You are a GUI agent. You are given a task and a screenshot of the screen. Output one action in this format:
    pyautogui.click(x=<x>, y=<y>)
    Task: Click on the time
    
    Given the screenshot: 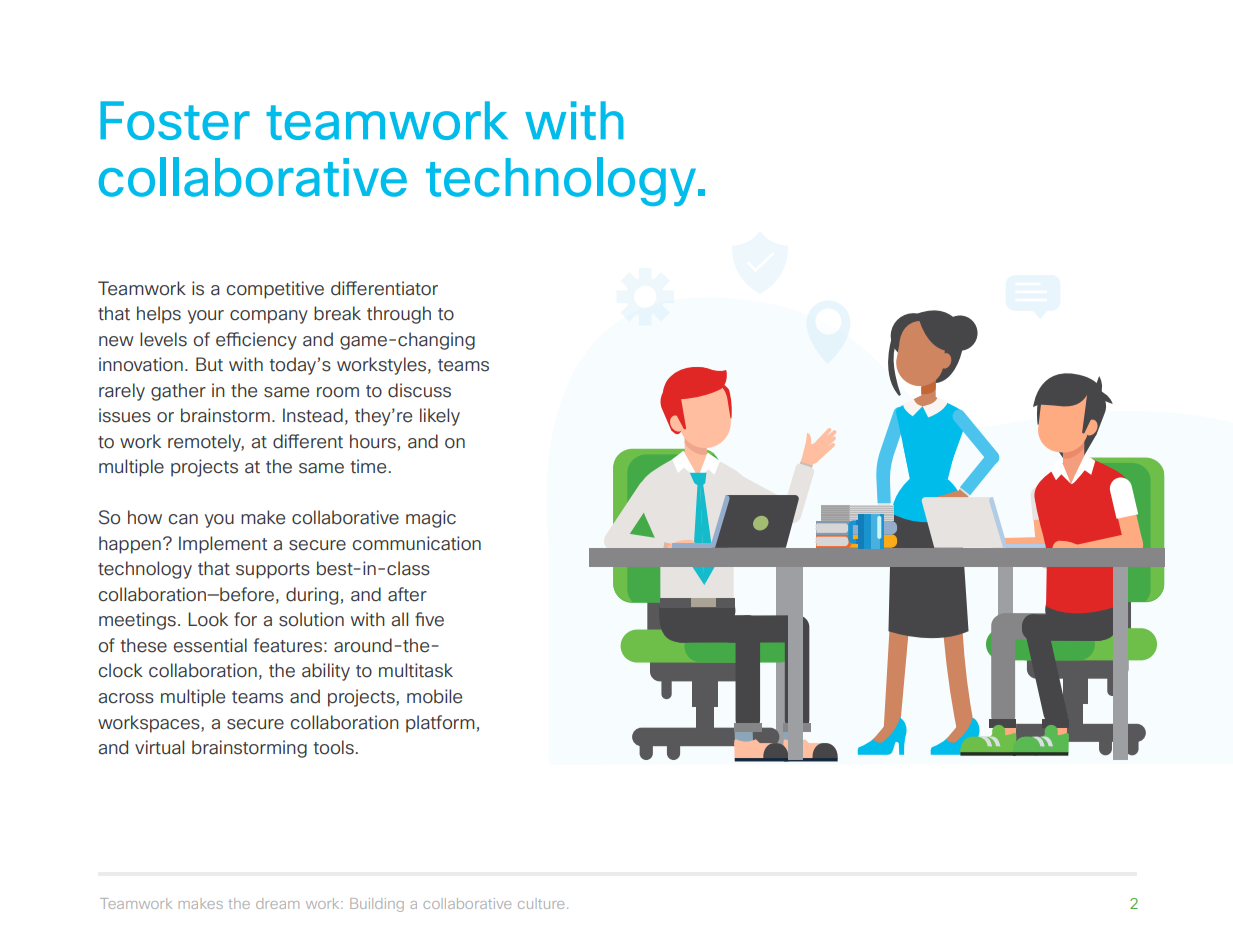 What is the action you would take?
    pyautogui.click(x=368, y=466)
